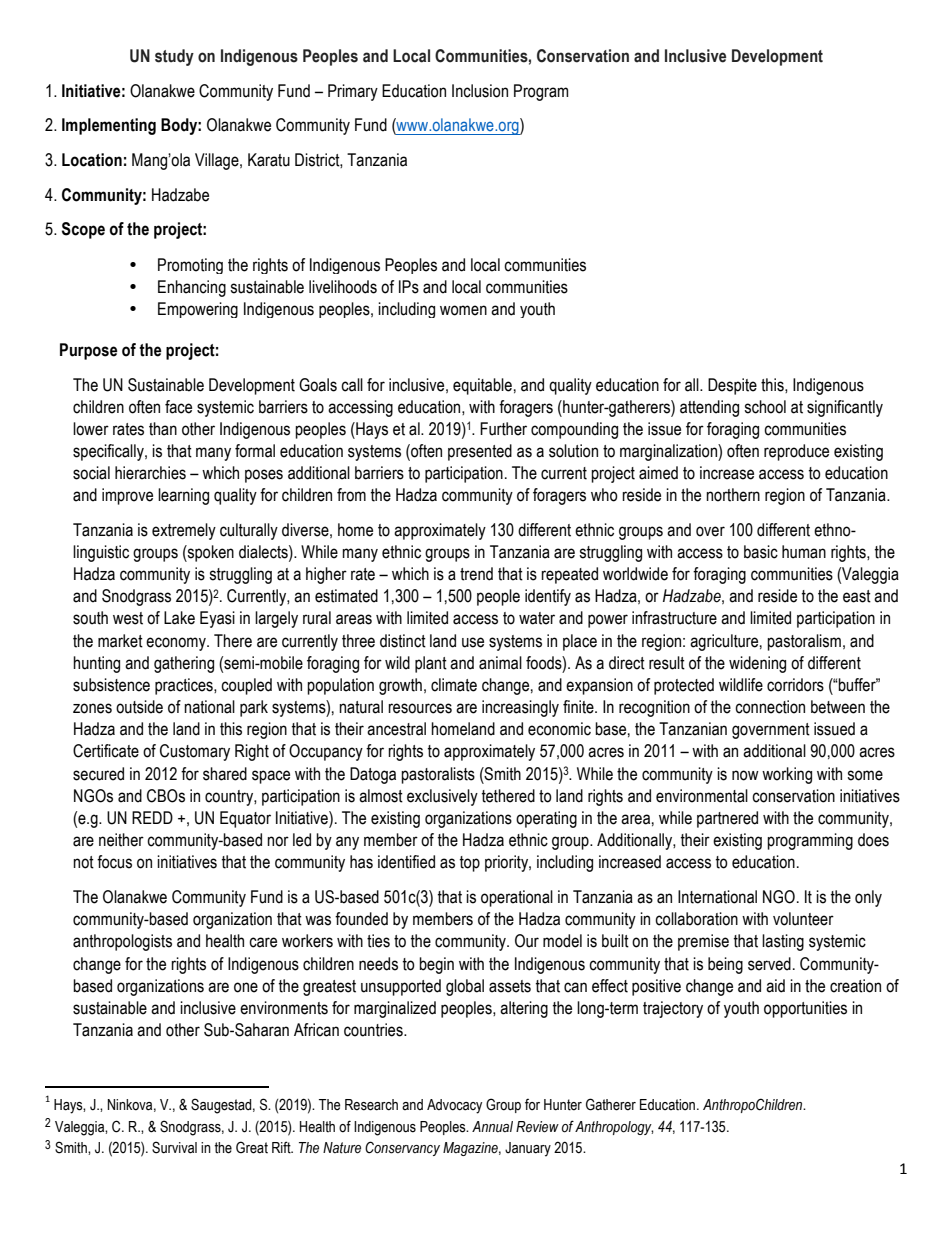 This image has width=952, height=1233. What do you see at coordinates (804, 642) in the image?
I see `pastoralism` at bounding box center [804, 642].
